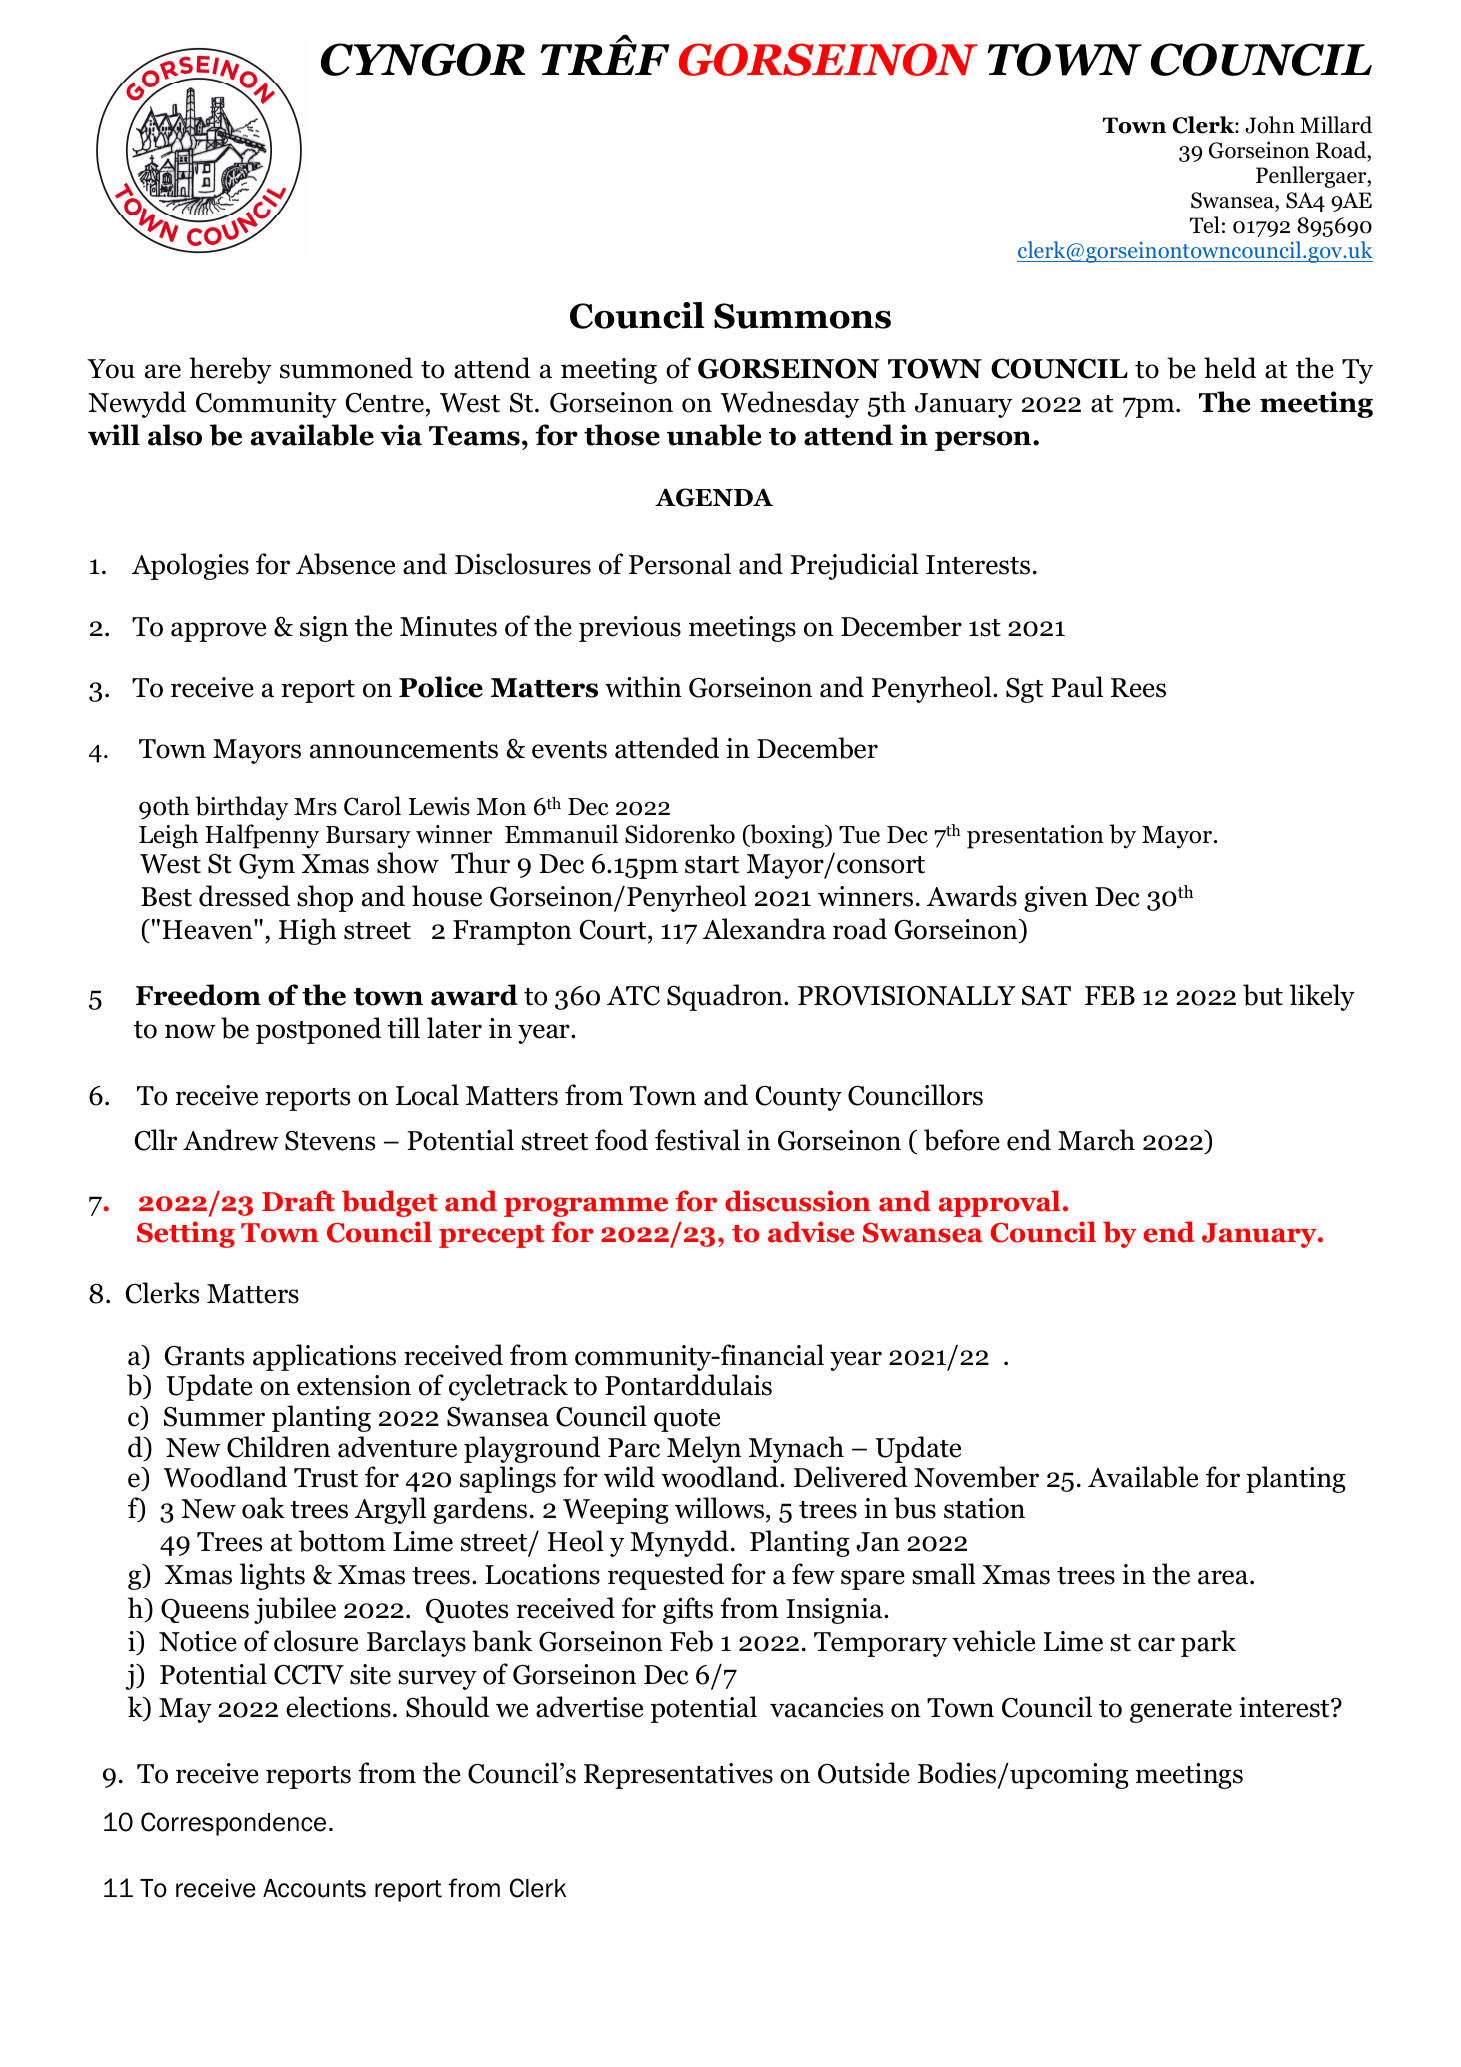 The height and width of the screenshot is (2067, 1461). I want to click on Summons, so click(802, 316).
